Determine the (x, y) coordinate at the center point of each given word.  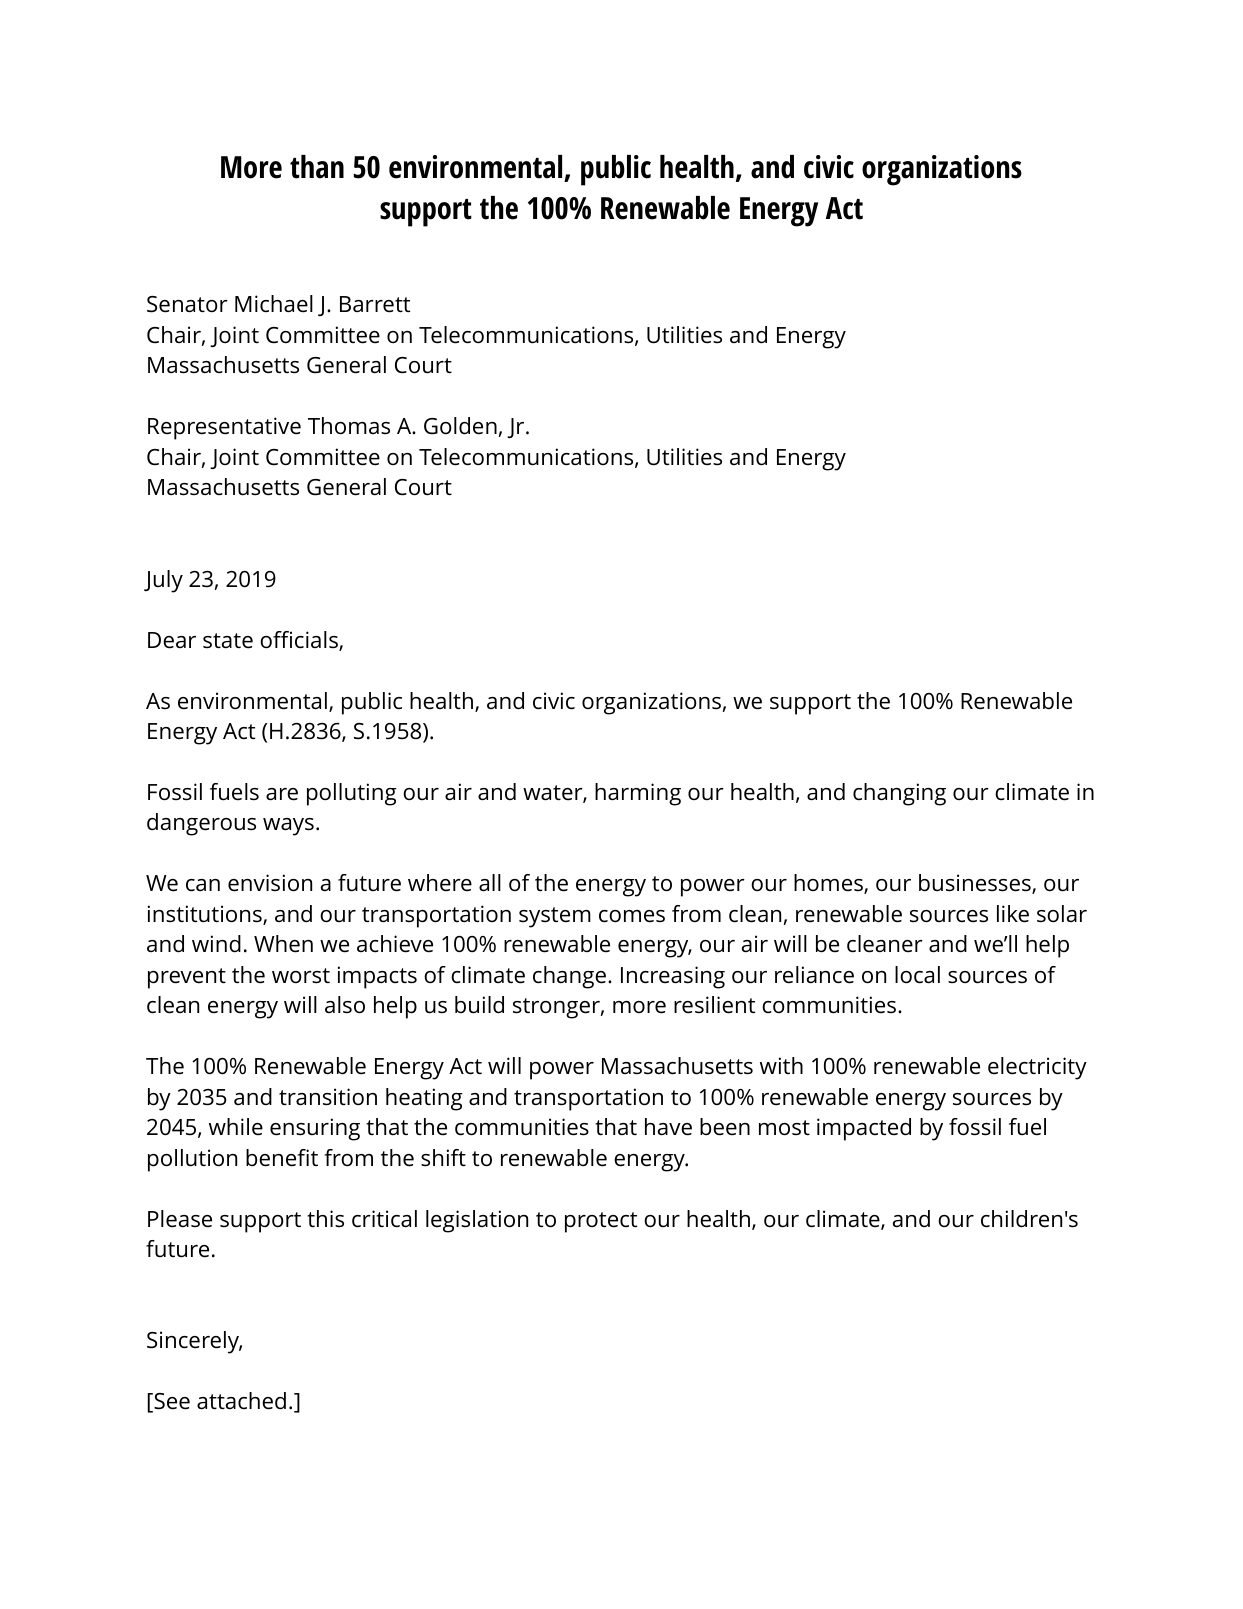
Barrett (375, 304)
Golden (460, 426)
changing (899, 794)
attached (241, 1401)
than (317, 167)
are (282, 794)
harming (638, 794)
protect (601, 1222)
